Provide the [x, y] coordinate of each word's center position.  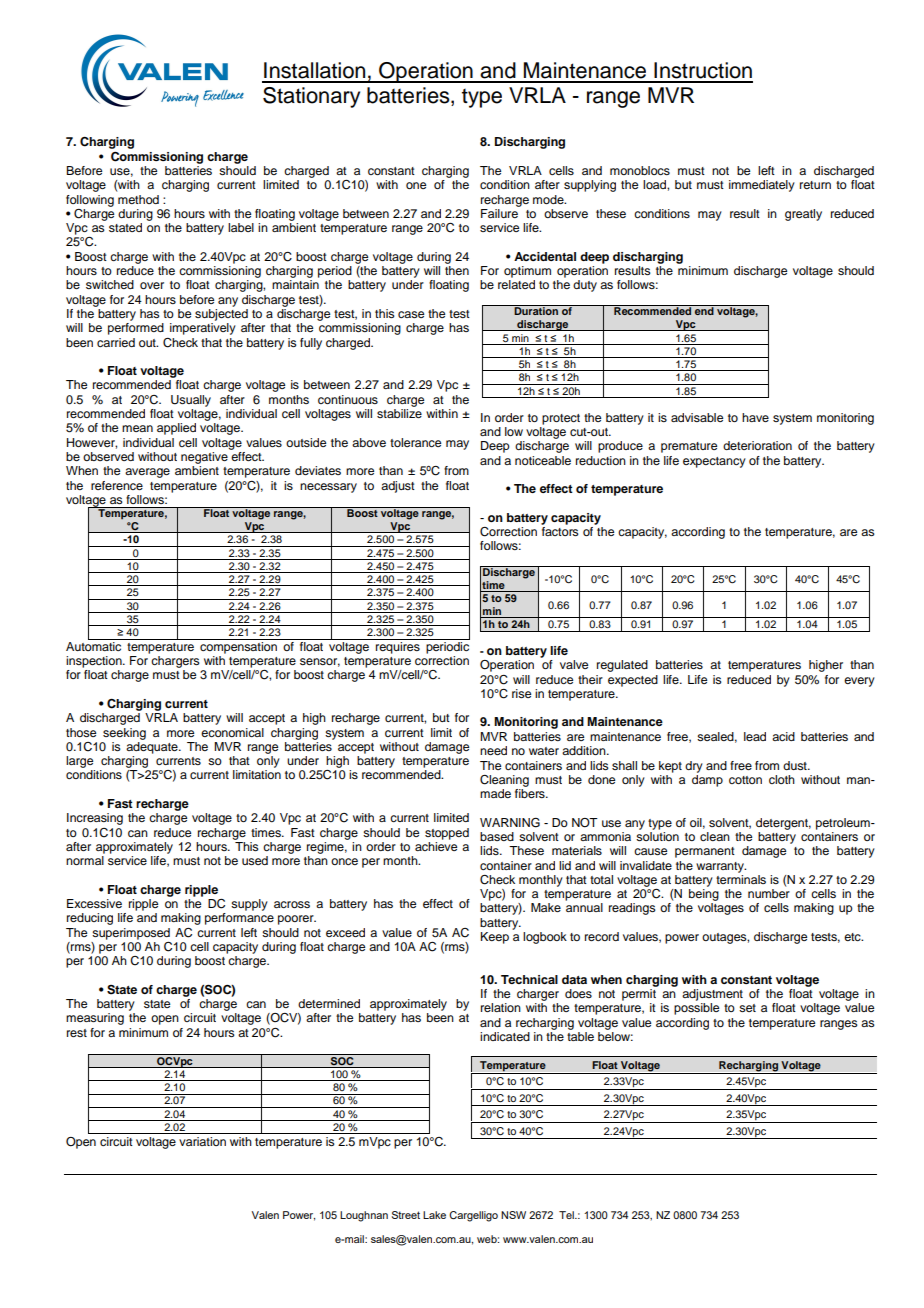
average [147, 473]
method [138, 199]
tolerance [415, 442]
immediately [762, 186]
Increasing [95, 819]
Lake [434, 1215]
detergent [783, 824]
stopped [447, 834]
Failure [500, 212]
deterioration [757, 445]
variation [202, 1141]
